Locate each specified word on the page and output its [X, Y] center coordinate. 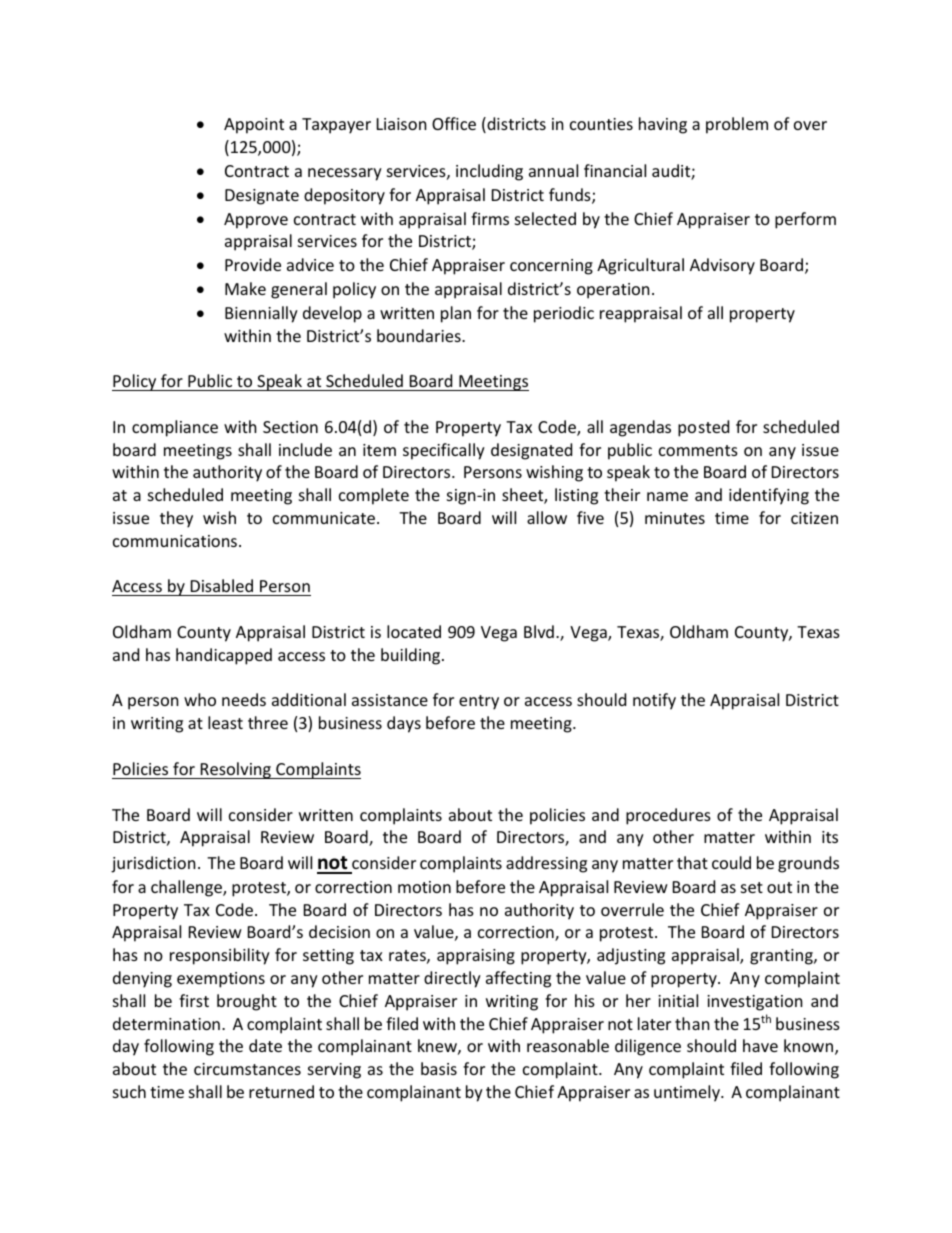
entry [479, 702]
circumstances [247, 1069]
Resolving [235, 770]
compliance [175, 428]
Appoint [254, 126]
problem [737, 125]
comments [698, 450]
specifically [444, 451]
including [489, 172]
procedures [668, 816]
